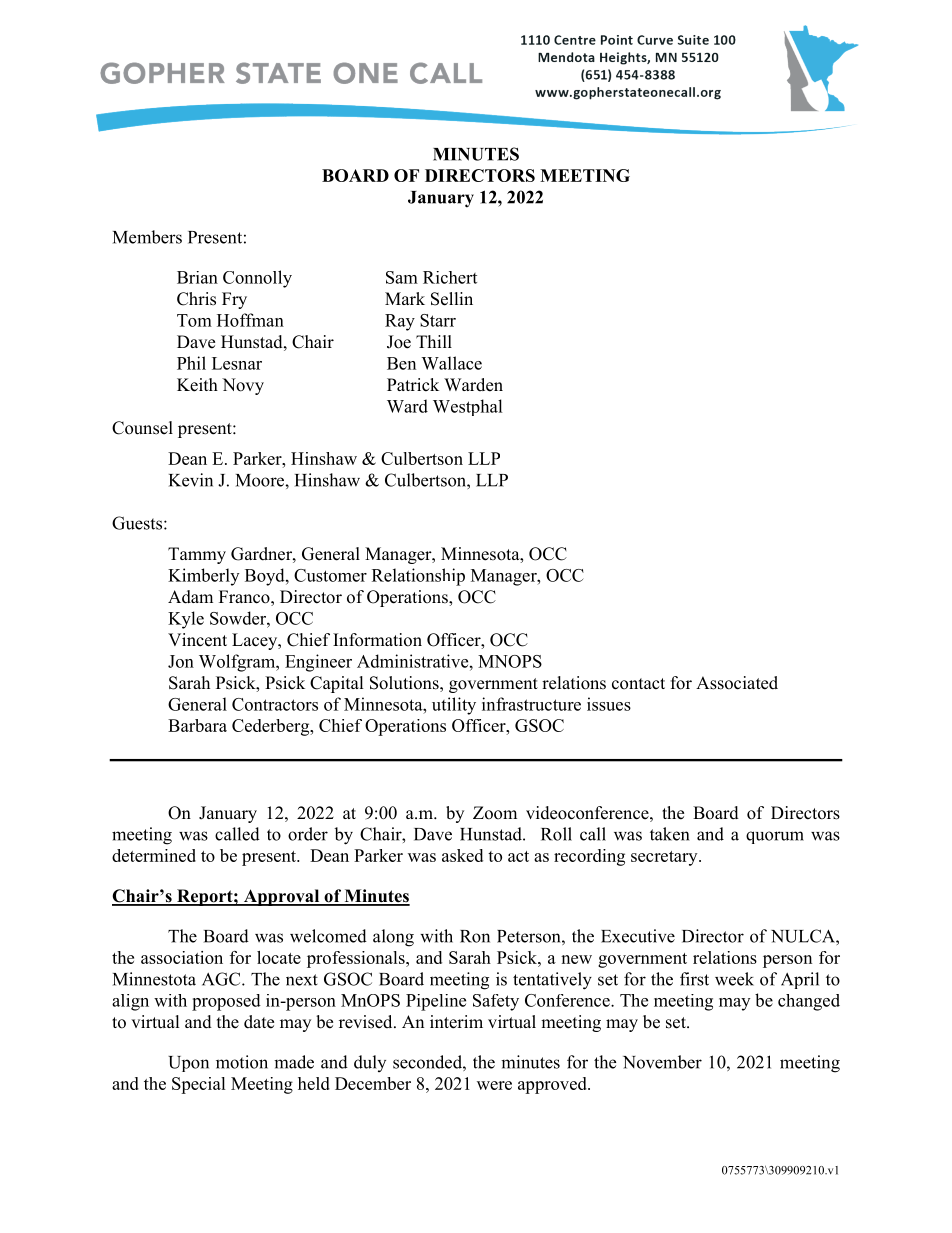 This page has width=952, height=1233. Describe the element at coordinates (188, 1064) in the page. I see `Upon` at that location.
